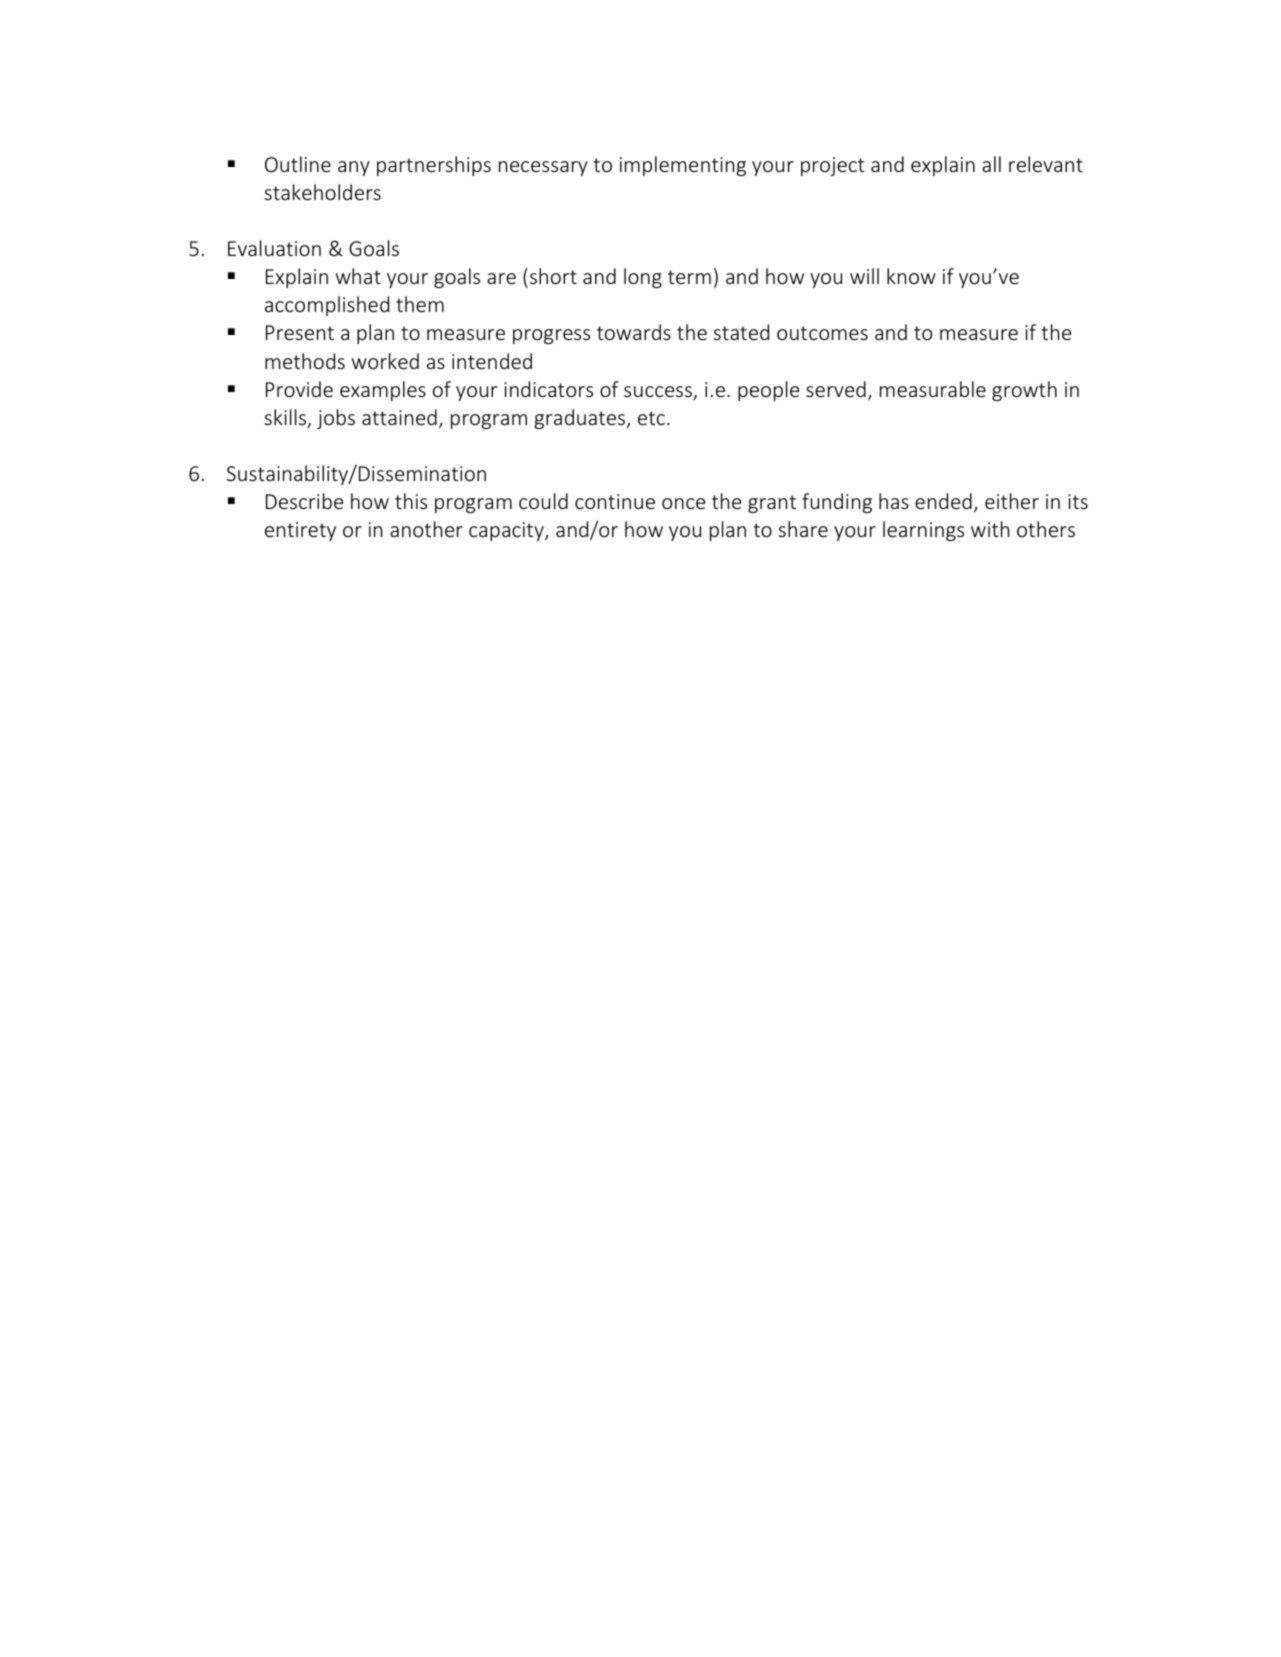 The height and width of the screenshot is (1657, 1281). Describe the element at coordinates (634, 332) in the screenshot. I see `towards` at that location.
